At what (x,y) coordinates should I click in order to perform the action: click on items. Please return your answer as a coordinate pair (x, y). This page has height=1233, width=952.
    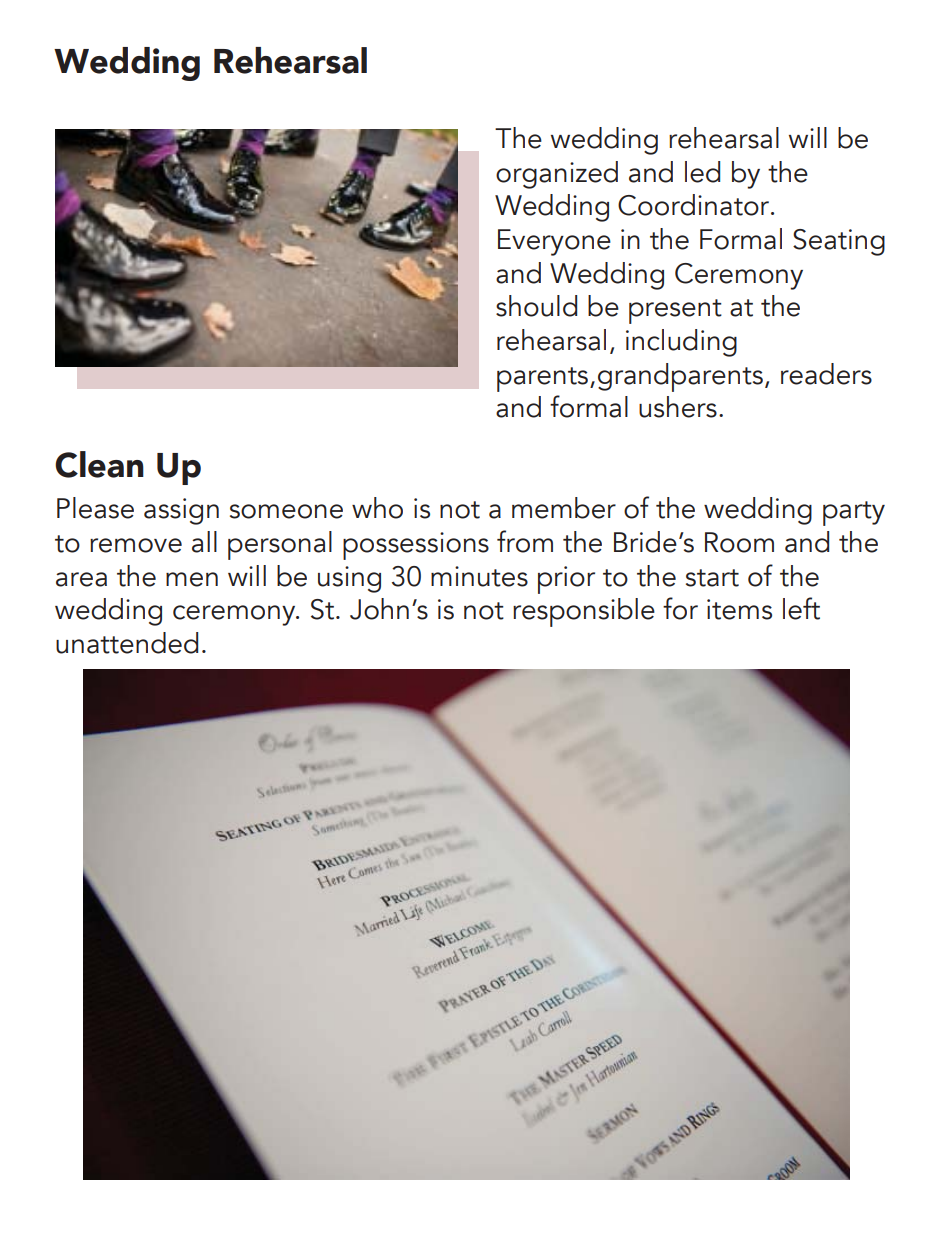
    Looking at the image, I should click on (739, 609).
